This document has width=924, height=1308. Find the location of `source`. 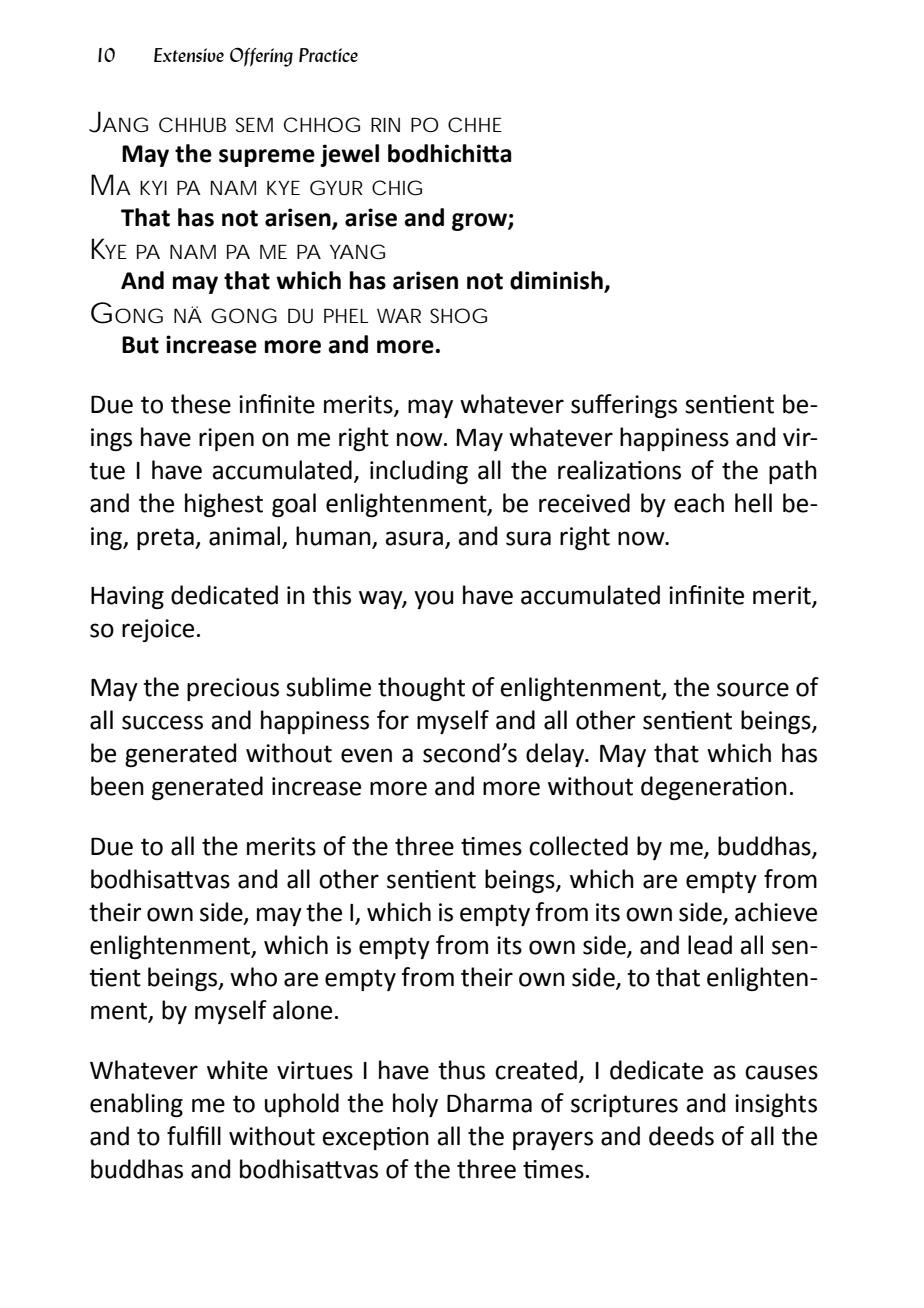

source is located at coordinates (753, 689).
